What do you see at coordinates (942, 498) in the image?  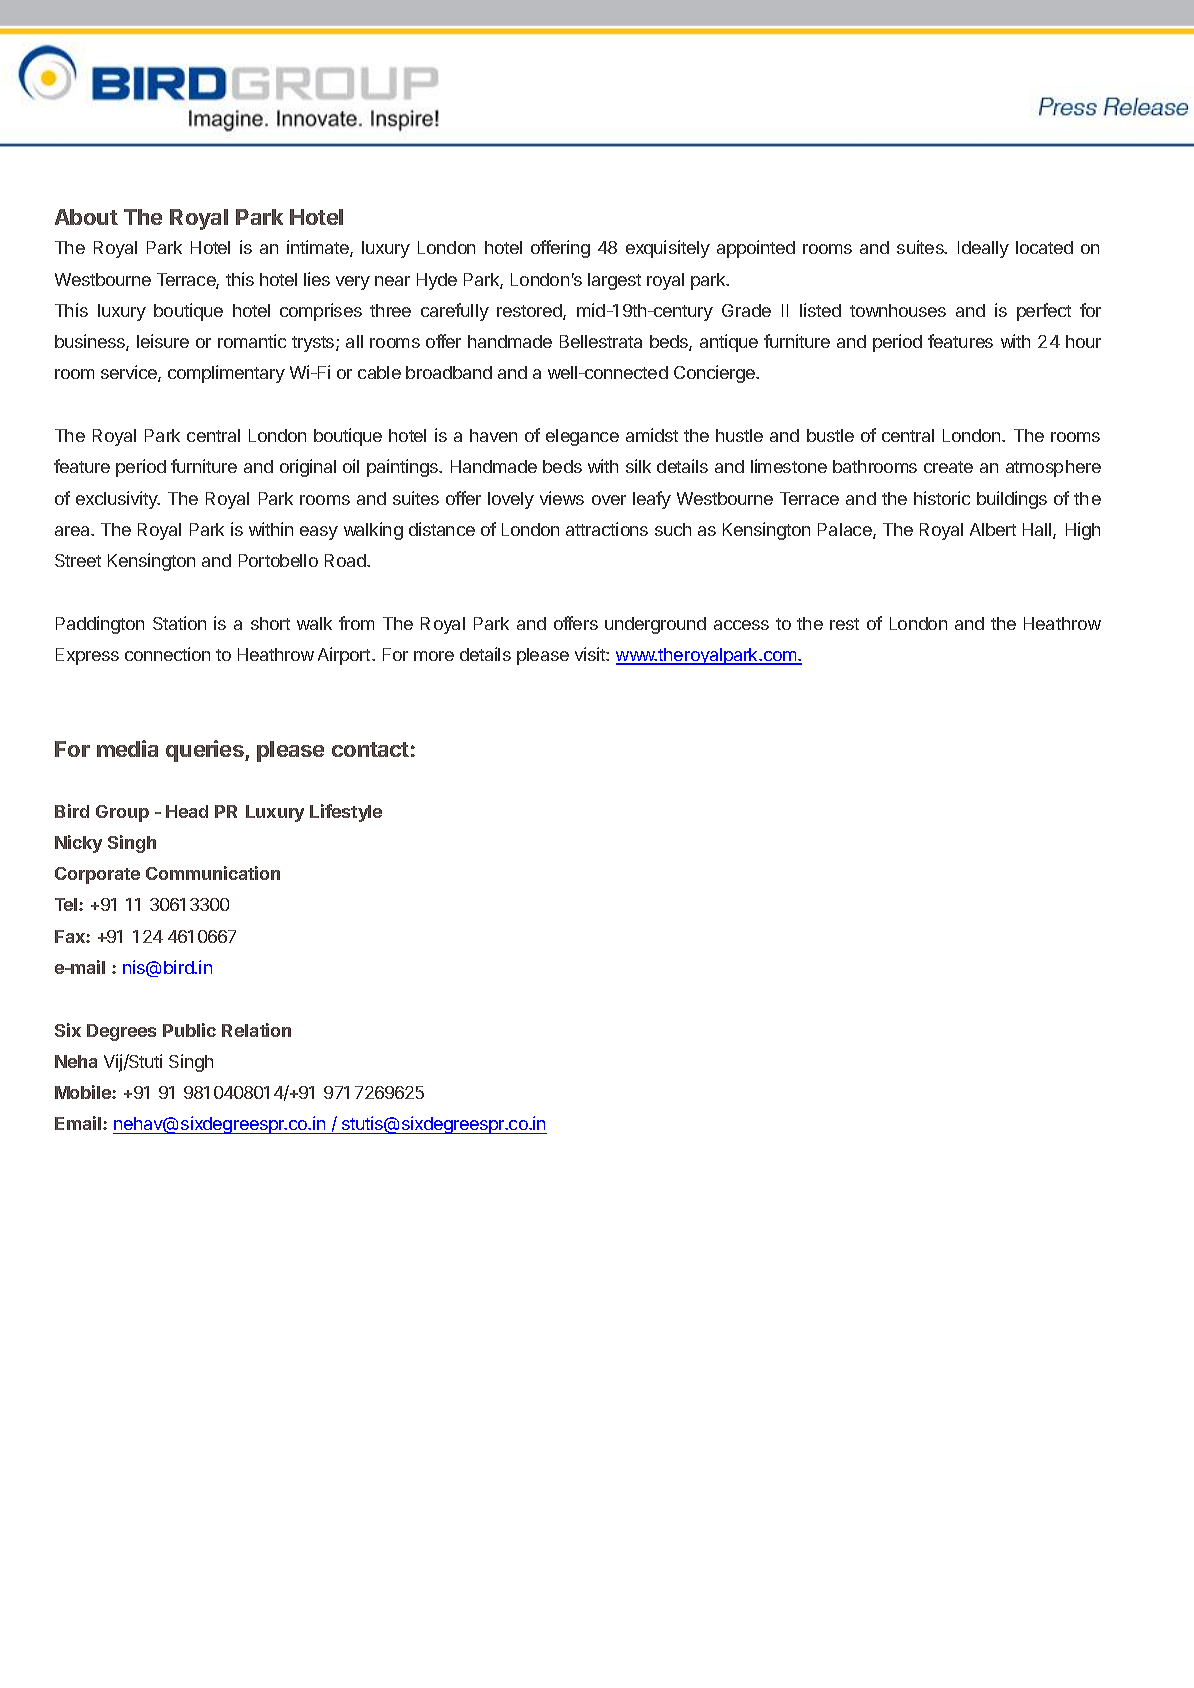 I see `historic` at bounding box center [942, 498].
